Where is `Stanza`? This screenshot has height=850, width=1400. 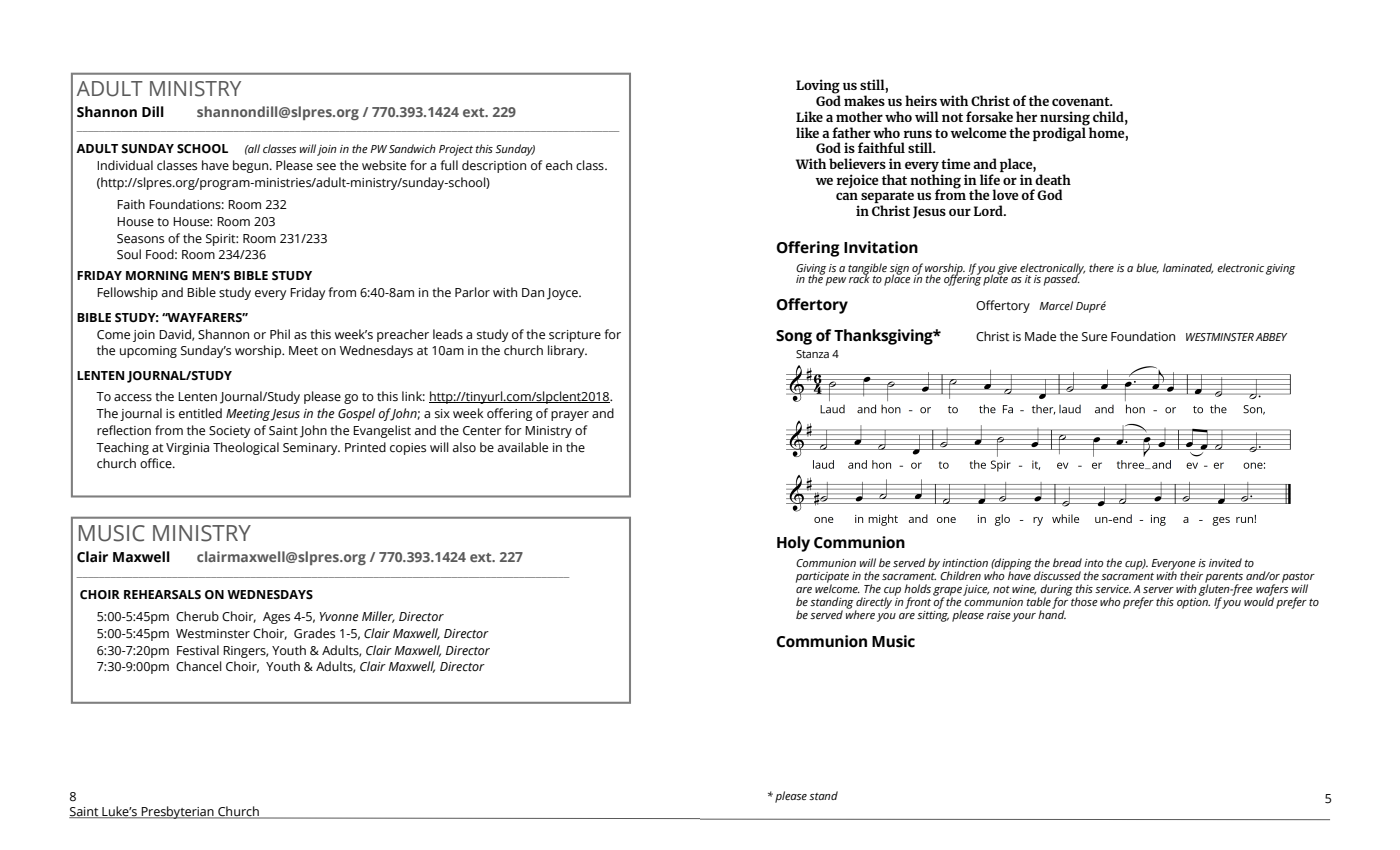
Stanza is located at coordinates (812, 354).
